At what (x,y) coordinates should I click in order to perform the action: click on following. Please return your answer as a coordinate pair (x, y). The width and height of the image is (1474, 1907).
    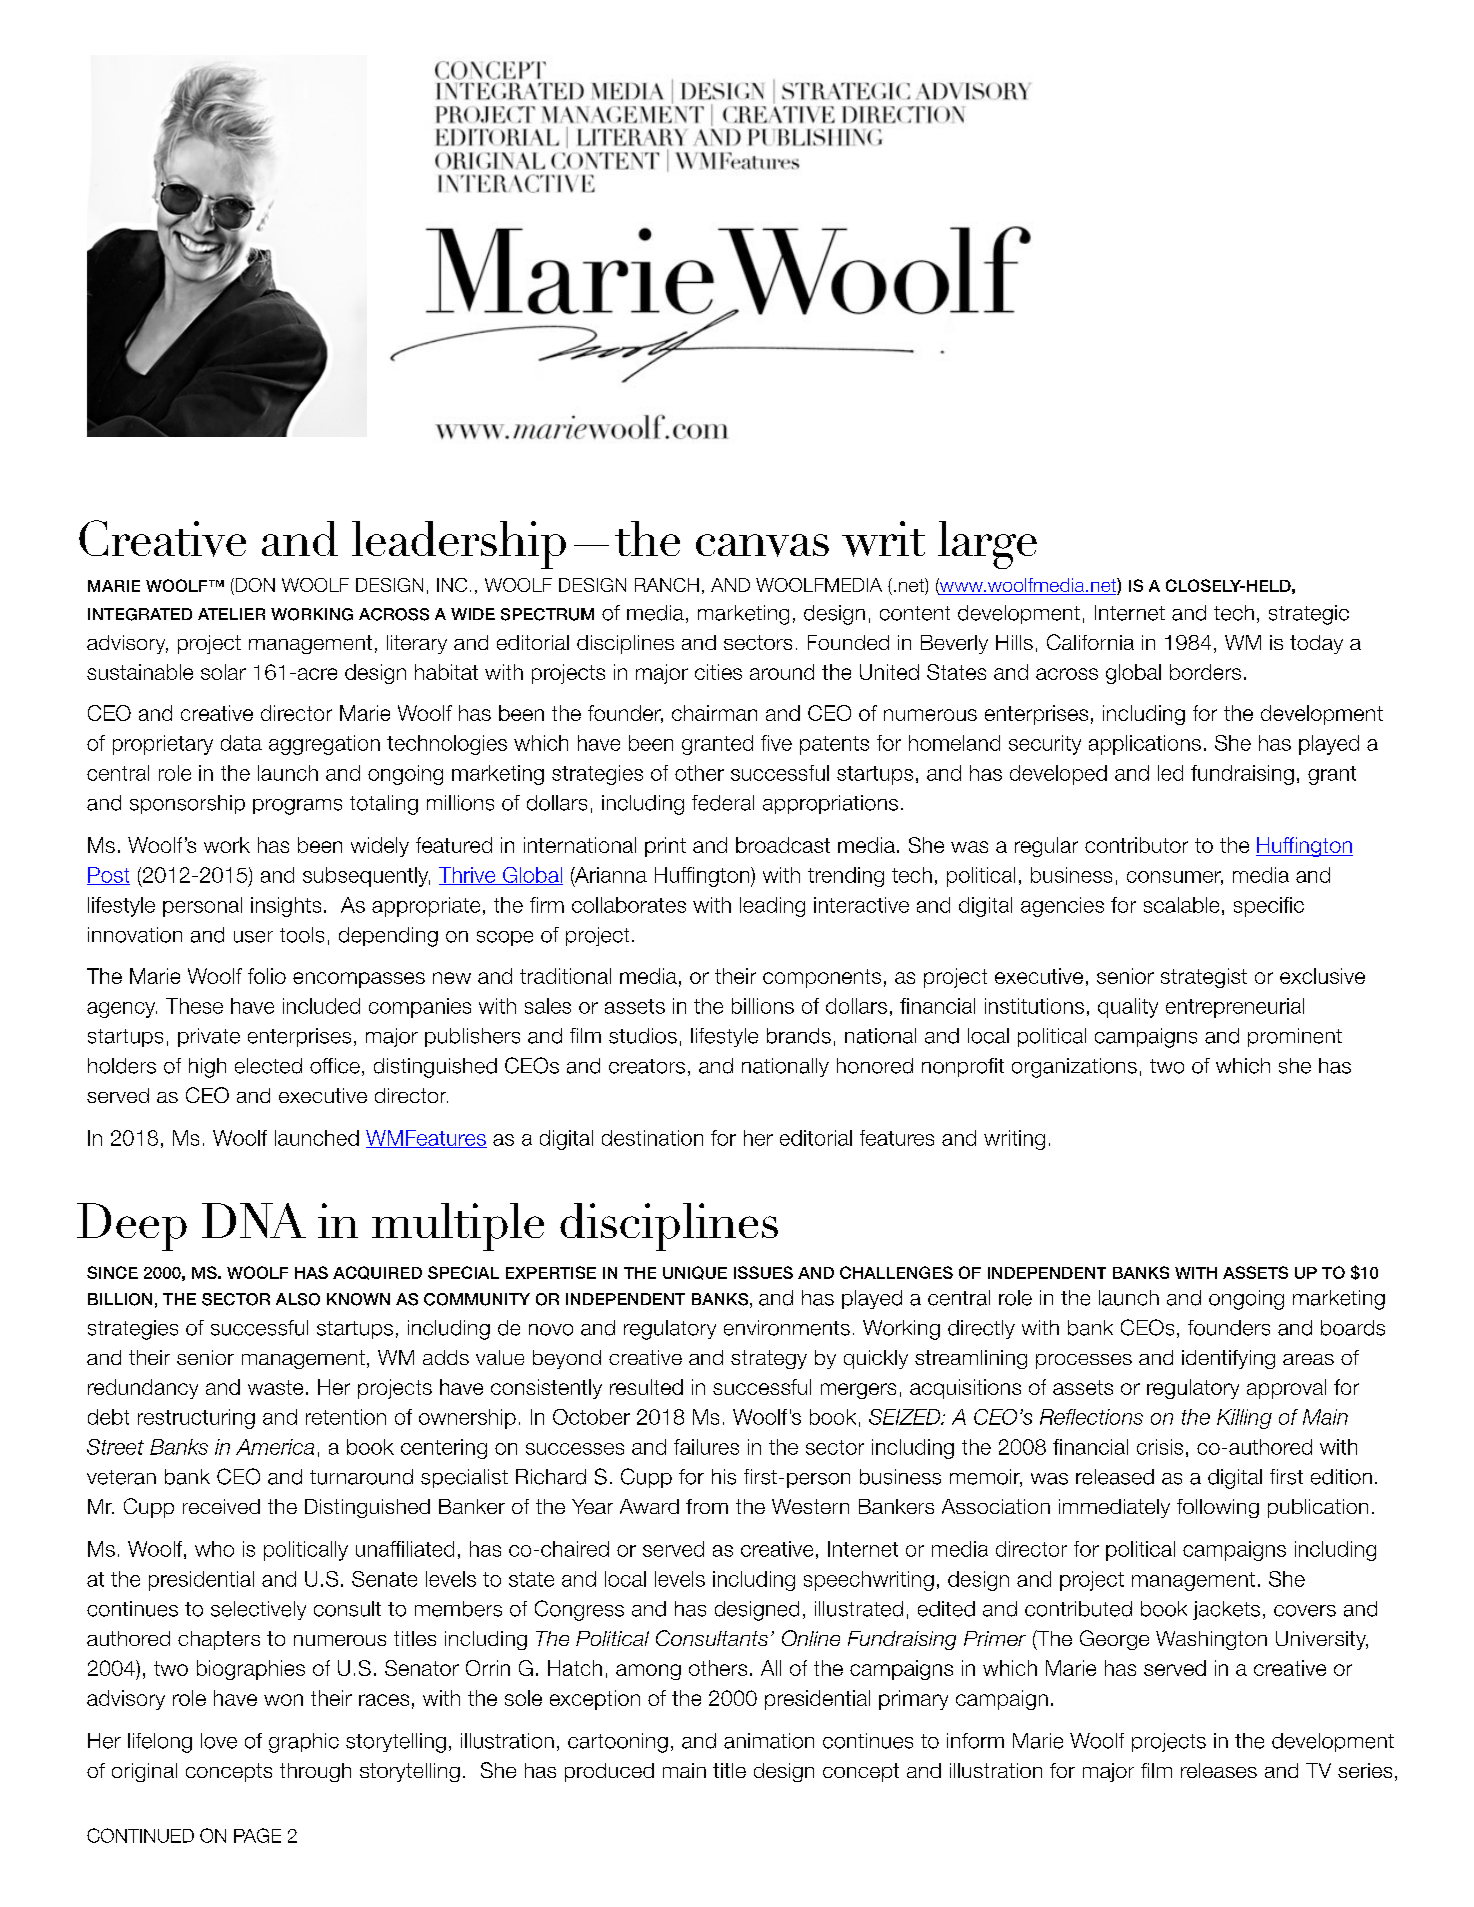
    Looking at the image, I should click on (1218, 1508).
